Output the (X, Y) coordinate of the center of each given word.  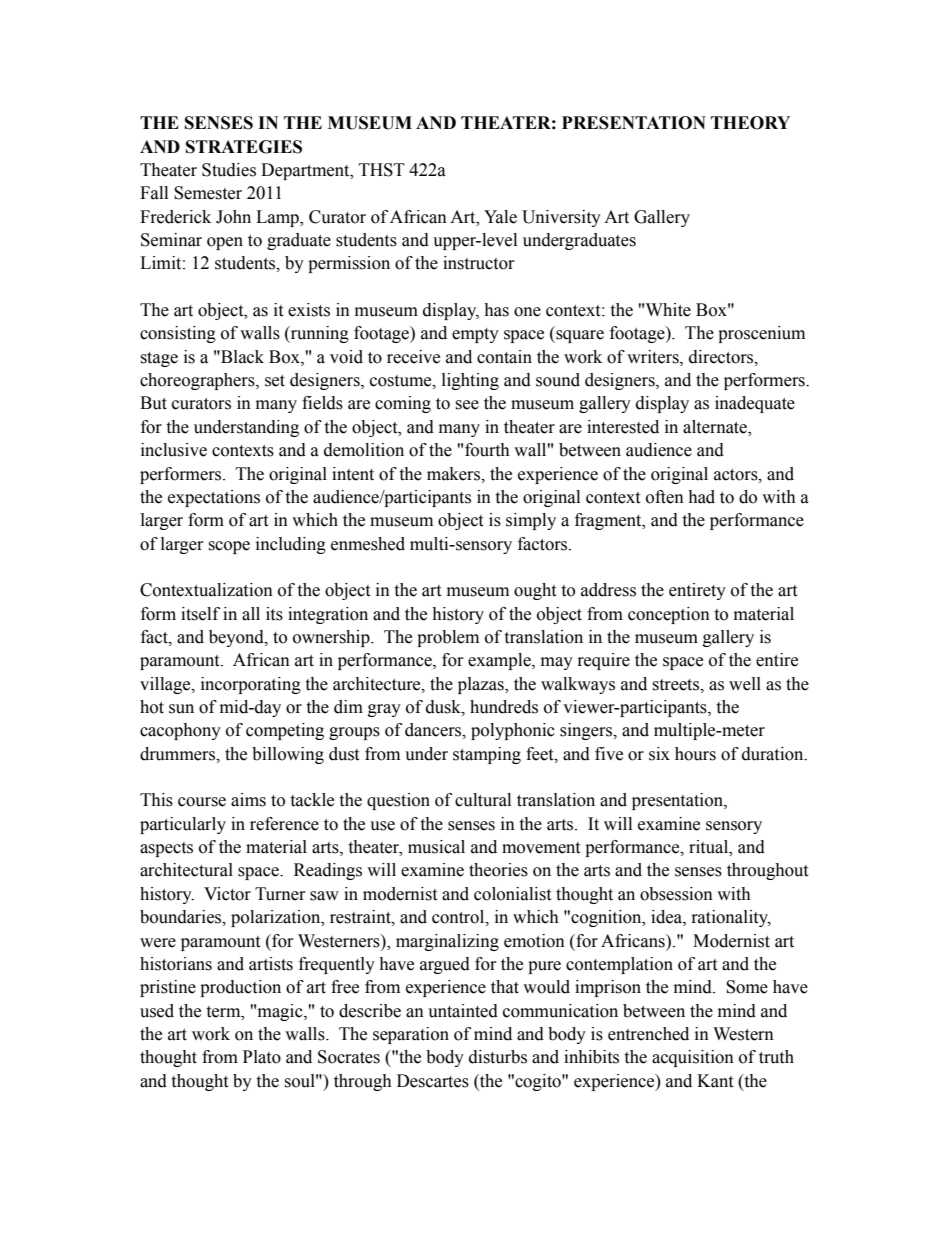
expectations (214, 498)
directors (722, 357)
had (701, 497)
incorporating (251, 685)
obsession (676, 894)
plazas (482, 685)
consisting (178, 334)
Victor (227, 894)
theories (498, 870)
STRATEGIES (244, 147)
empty (475, 335)
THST (382, 170)
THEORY (750, 123)
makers (455, 474)
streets (677, 685)
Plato (262, 1057)
